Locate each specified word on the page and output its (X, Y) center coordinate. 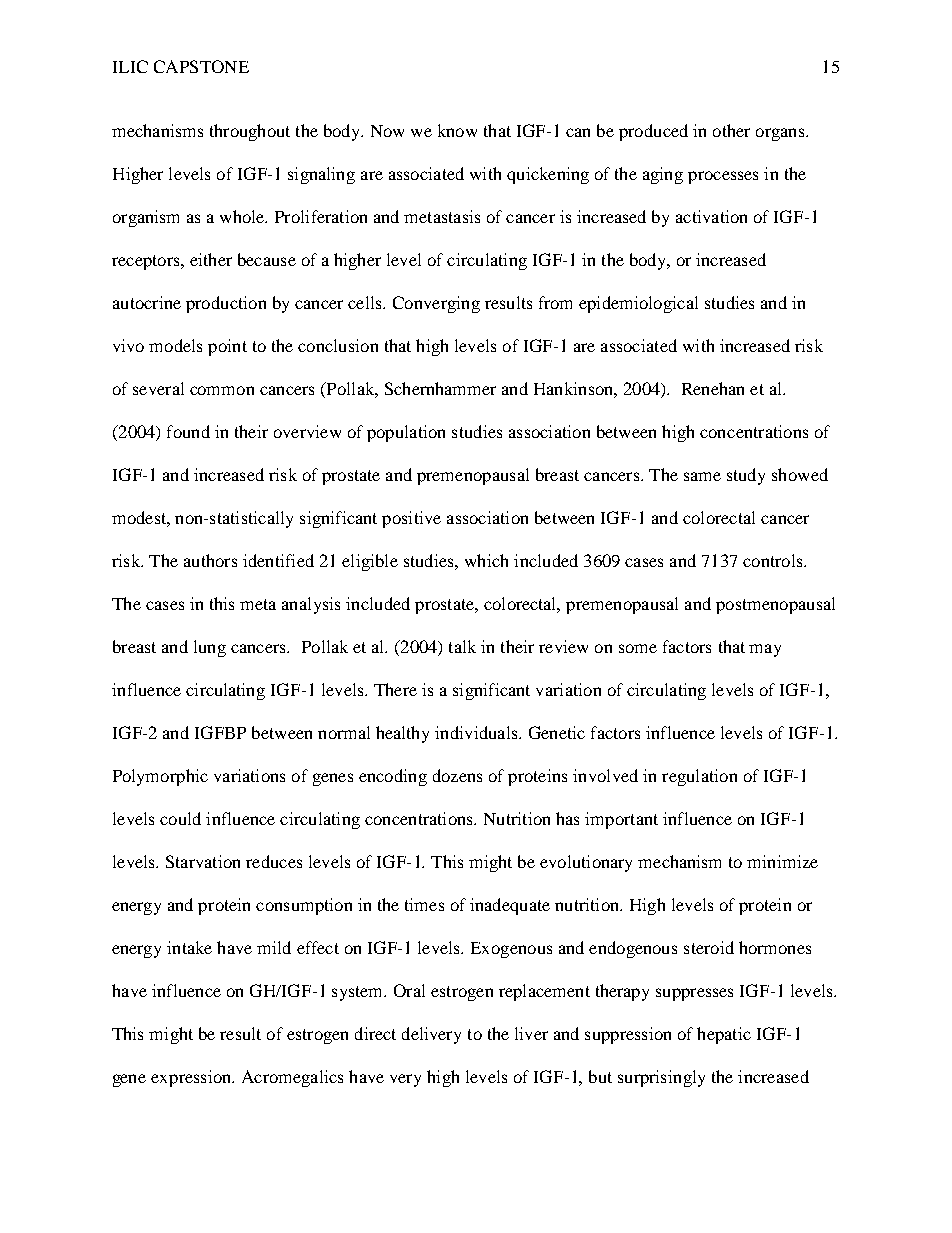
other (731, 130)
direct (375, 1033)
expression (192, 1078)
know (457, 130)
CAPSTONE (201, 66)
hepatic (724, 1035)
